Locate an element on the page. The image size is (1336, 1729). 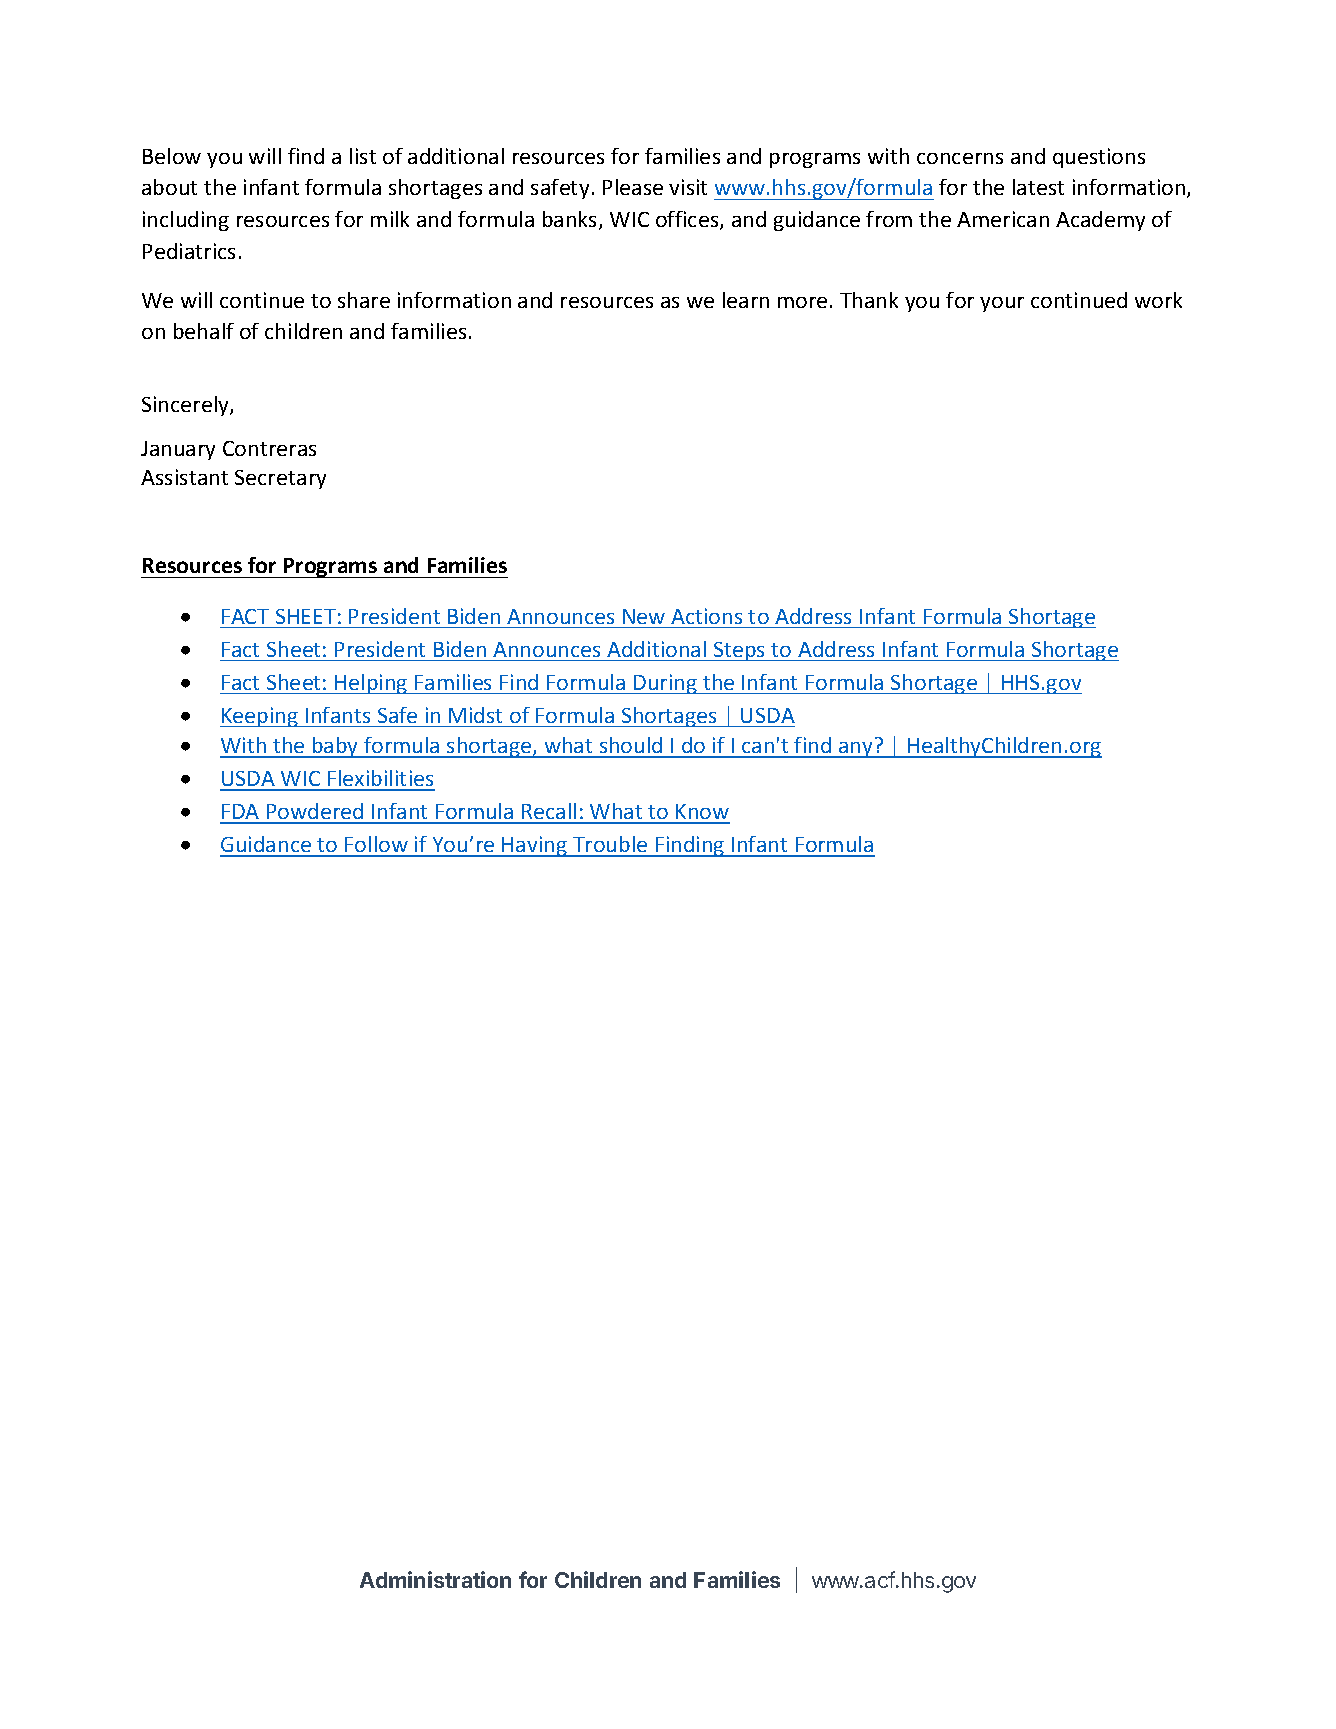
Having is located at coordinates (535, 846).
